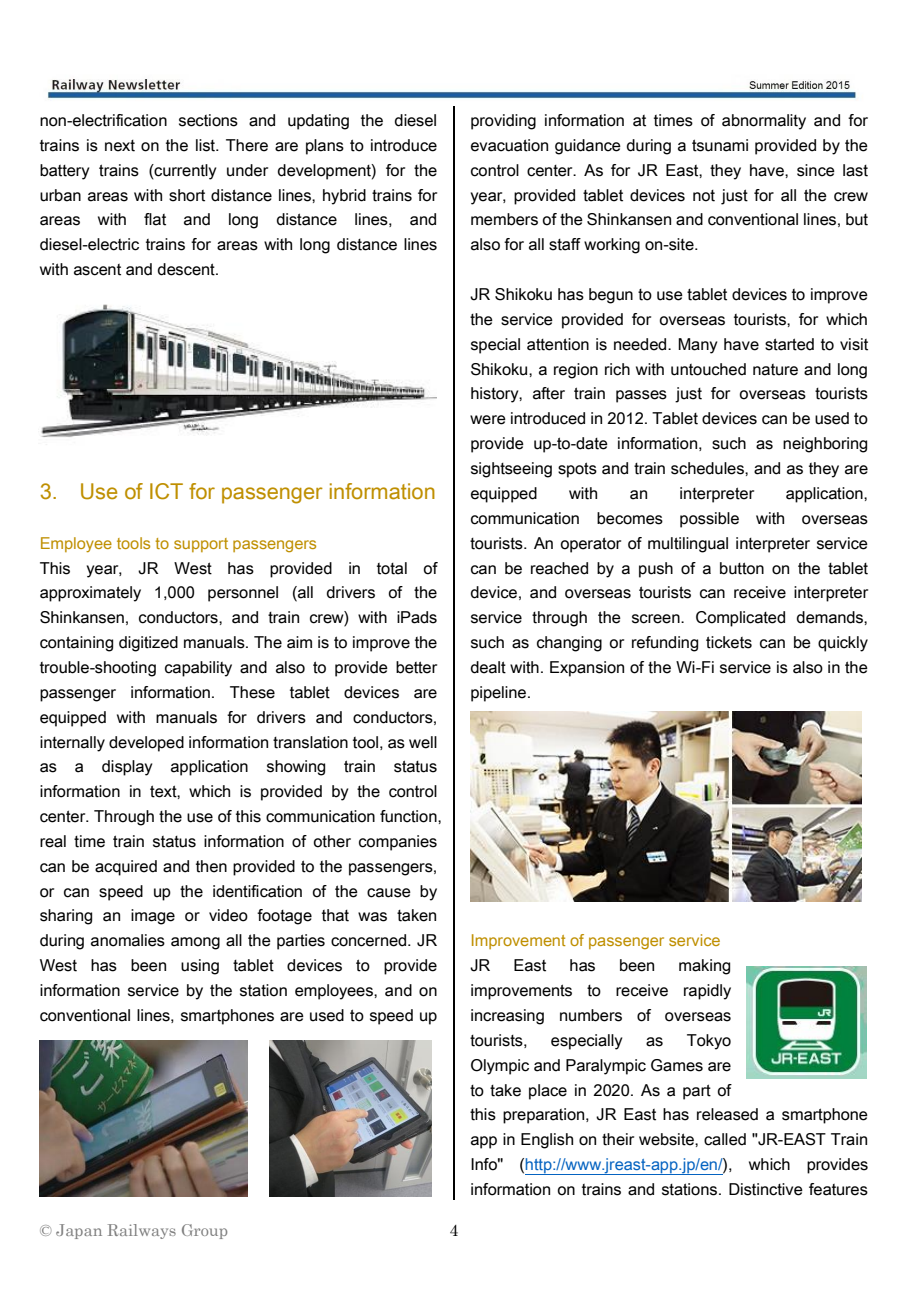 This screenshot has height=1308, width=924. Describe the element at coordinates (392, 568) in the screenshot. I see `total` at that location.
